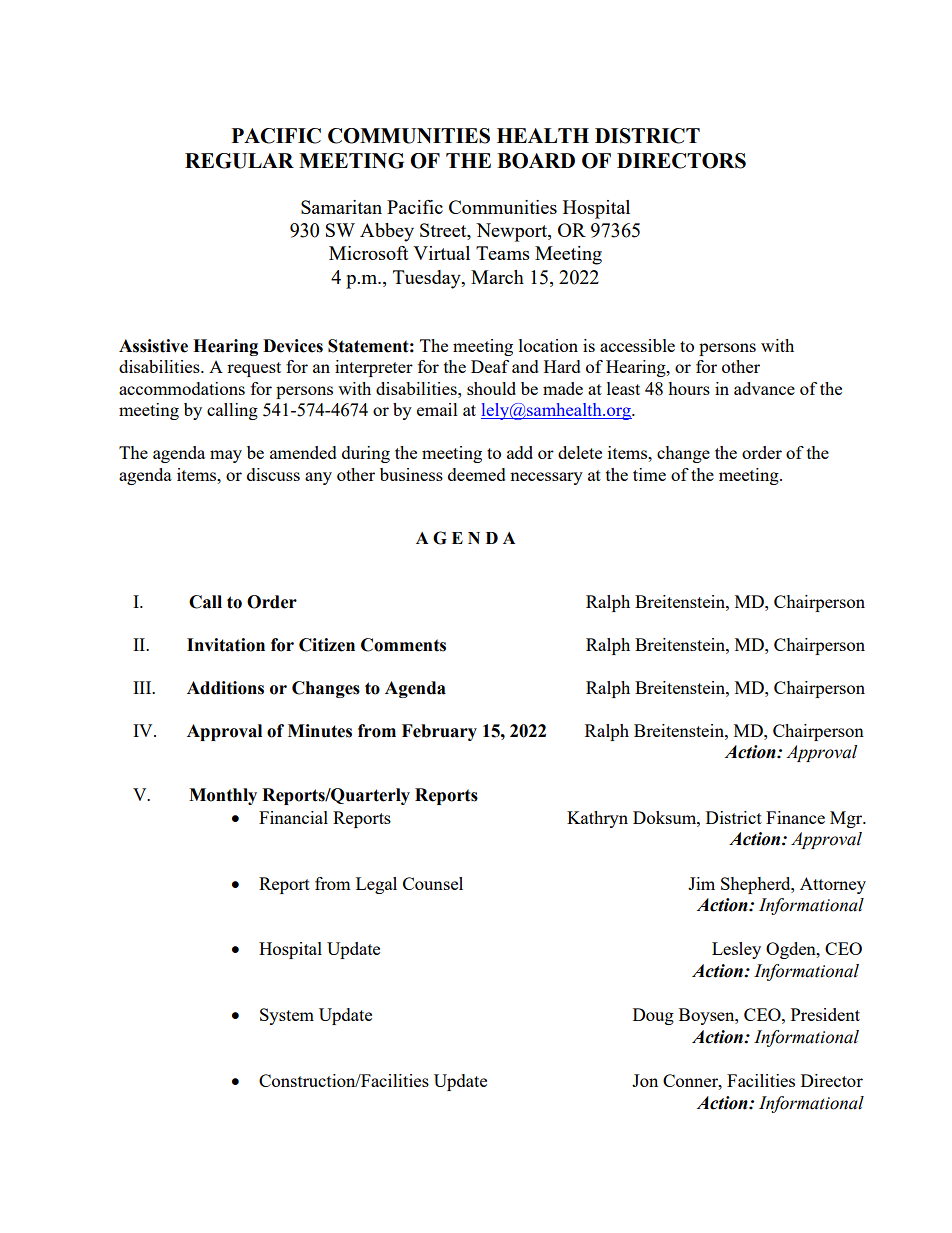 This image has height=1233, width=952. I want to click on Counsel, so click(433, 883).
